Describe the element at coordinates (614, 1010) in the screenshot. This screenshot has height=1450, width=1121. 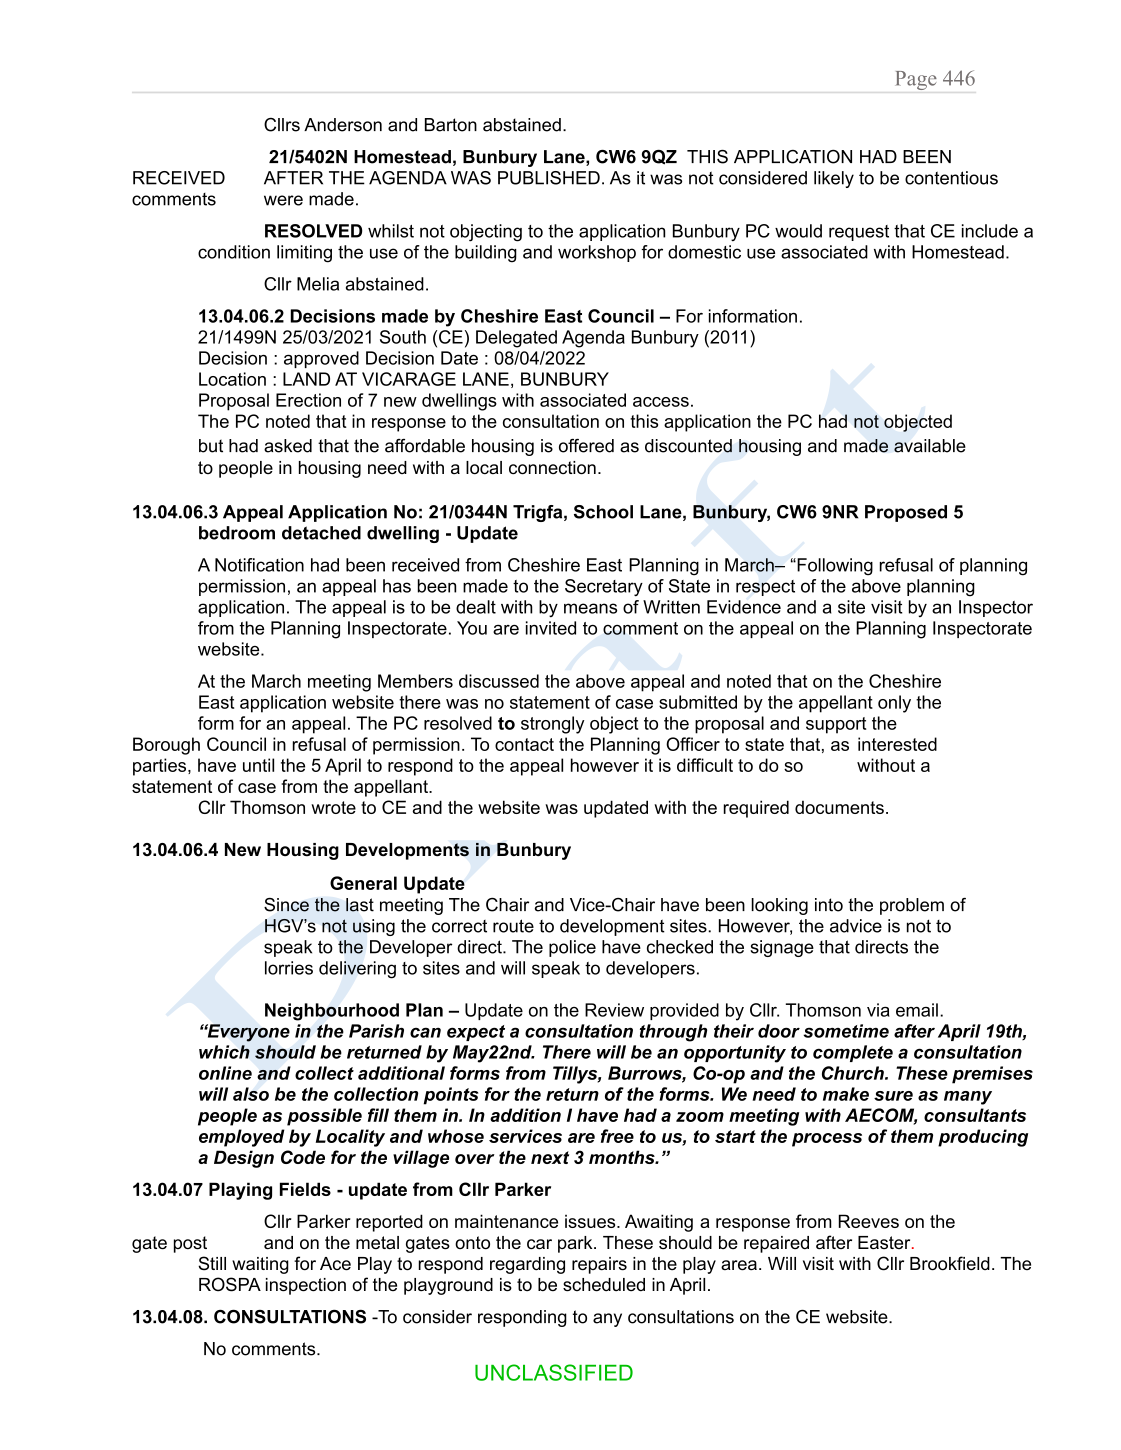
I see `Review` at that location.
